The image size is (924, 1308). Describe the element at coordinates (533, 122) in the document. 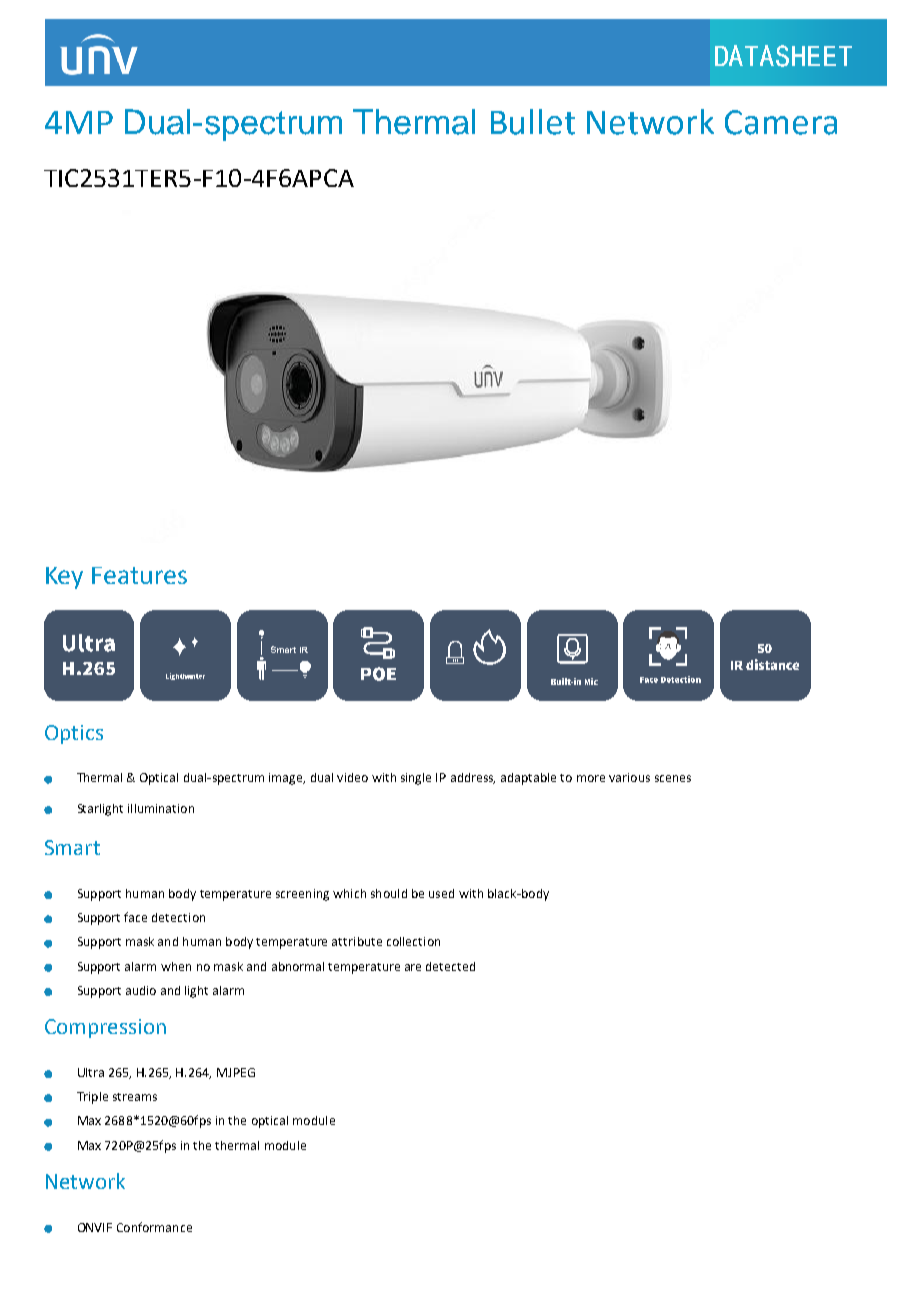

I see `Bullet` at that location.
